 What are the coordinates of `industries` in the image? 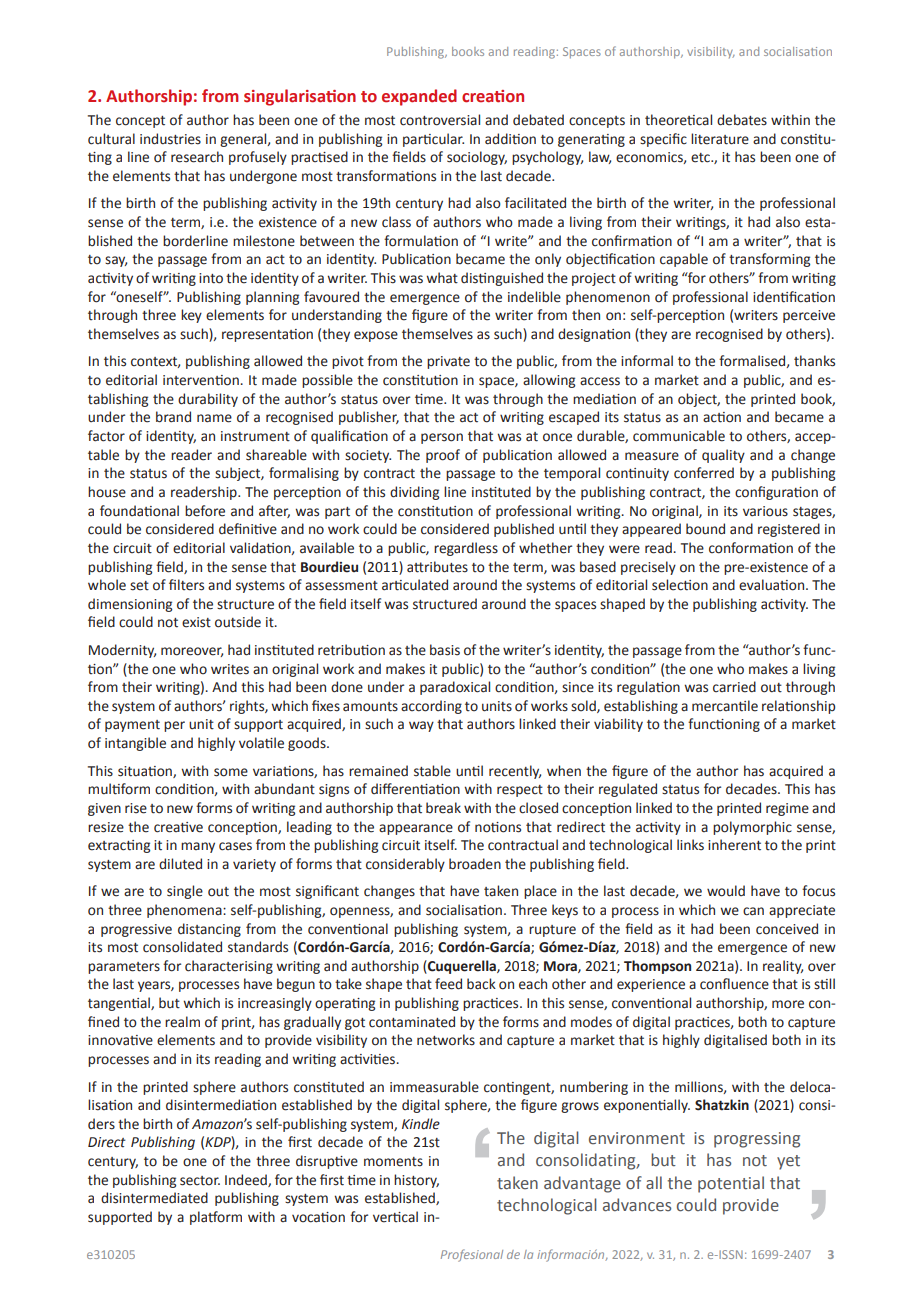 It's located at (170, 139).
